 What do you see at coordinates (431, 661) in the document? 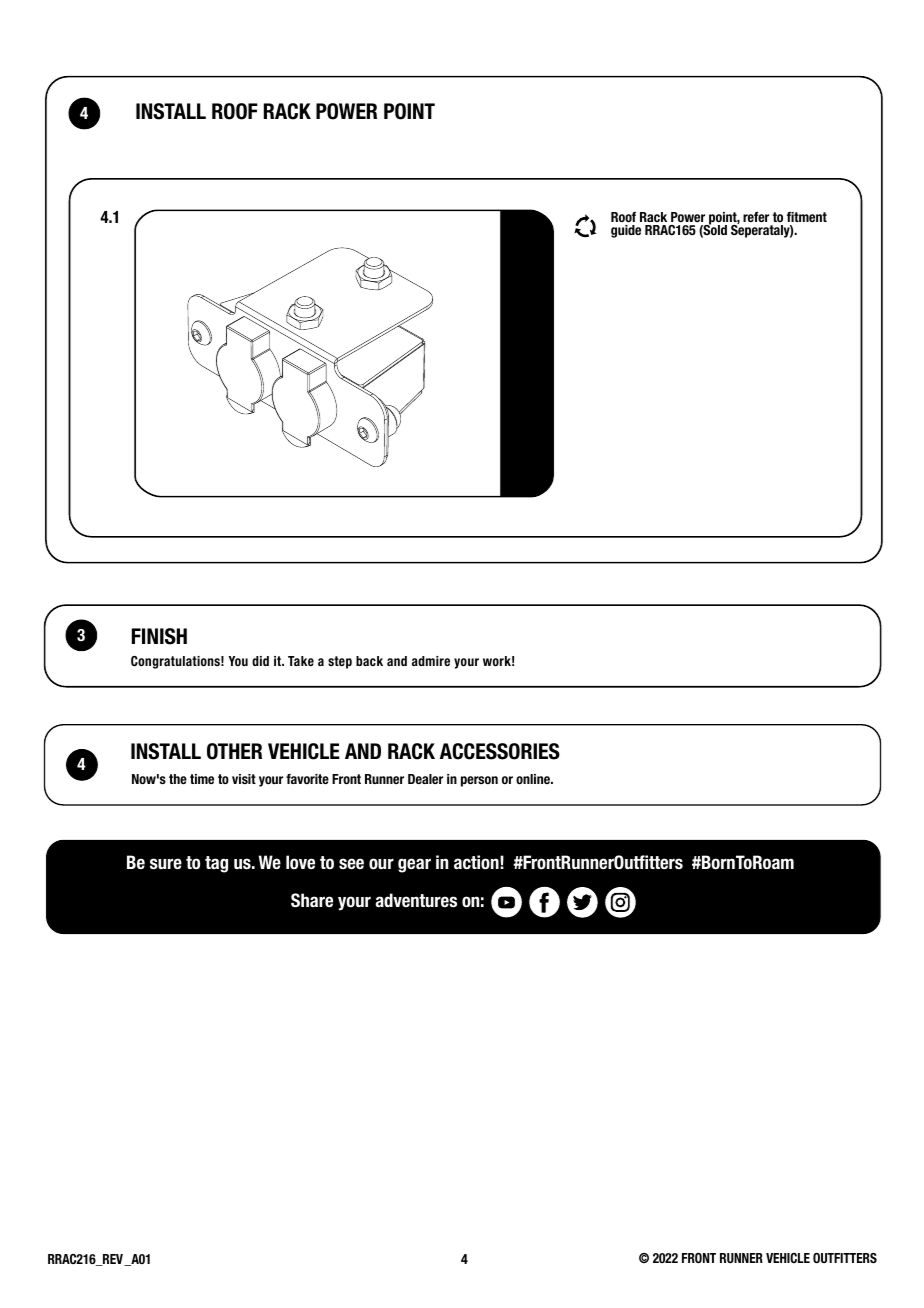
I see `admire` at bounding box center [431, 661].
